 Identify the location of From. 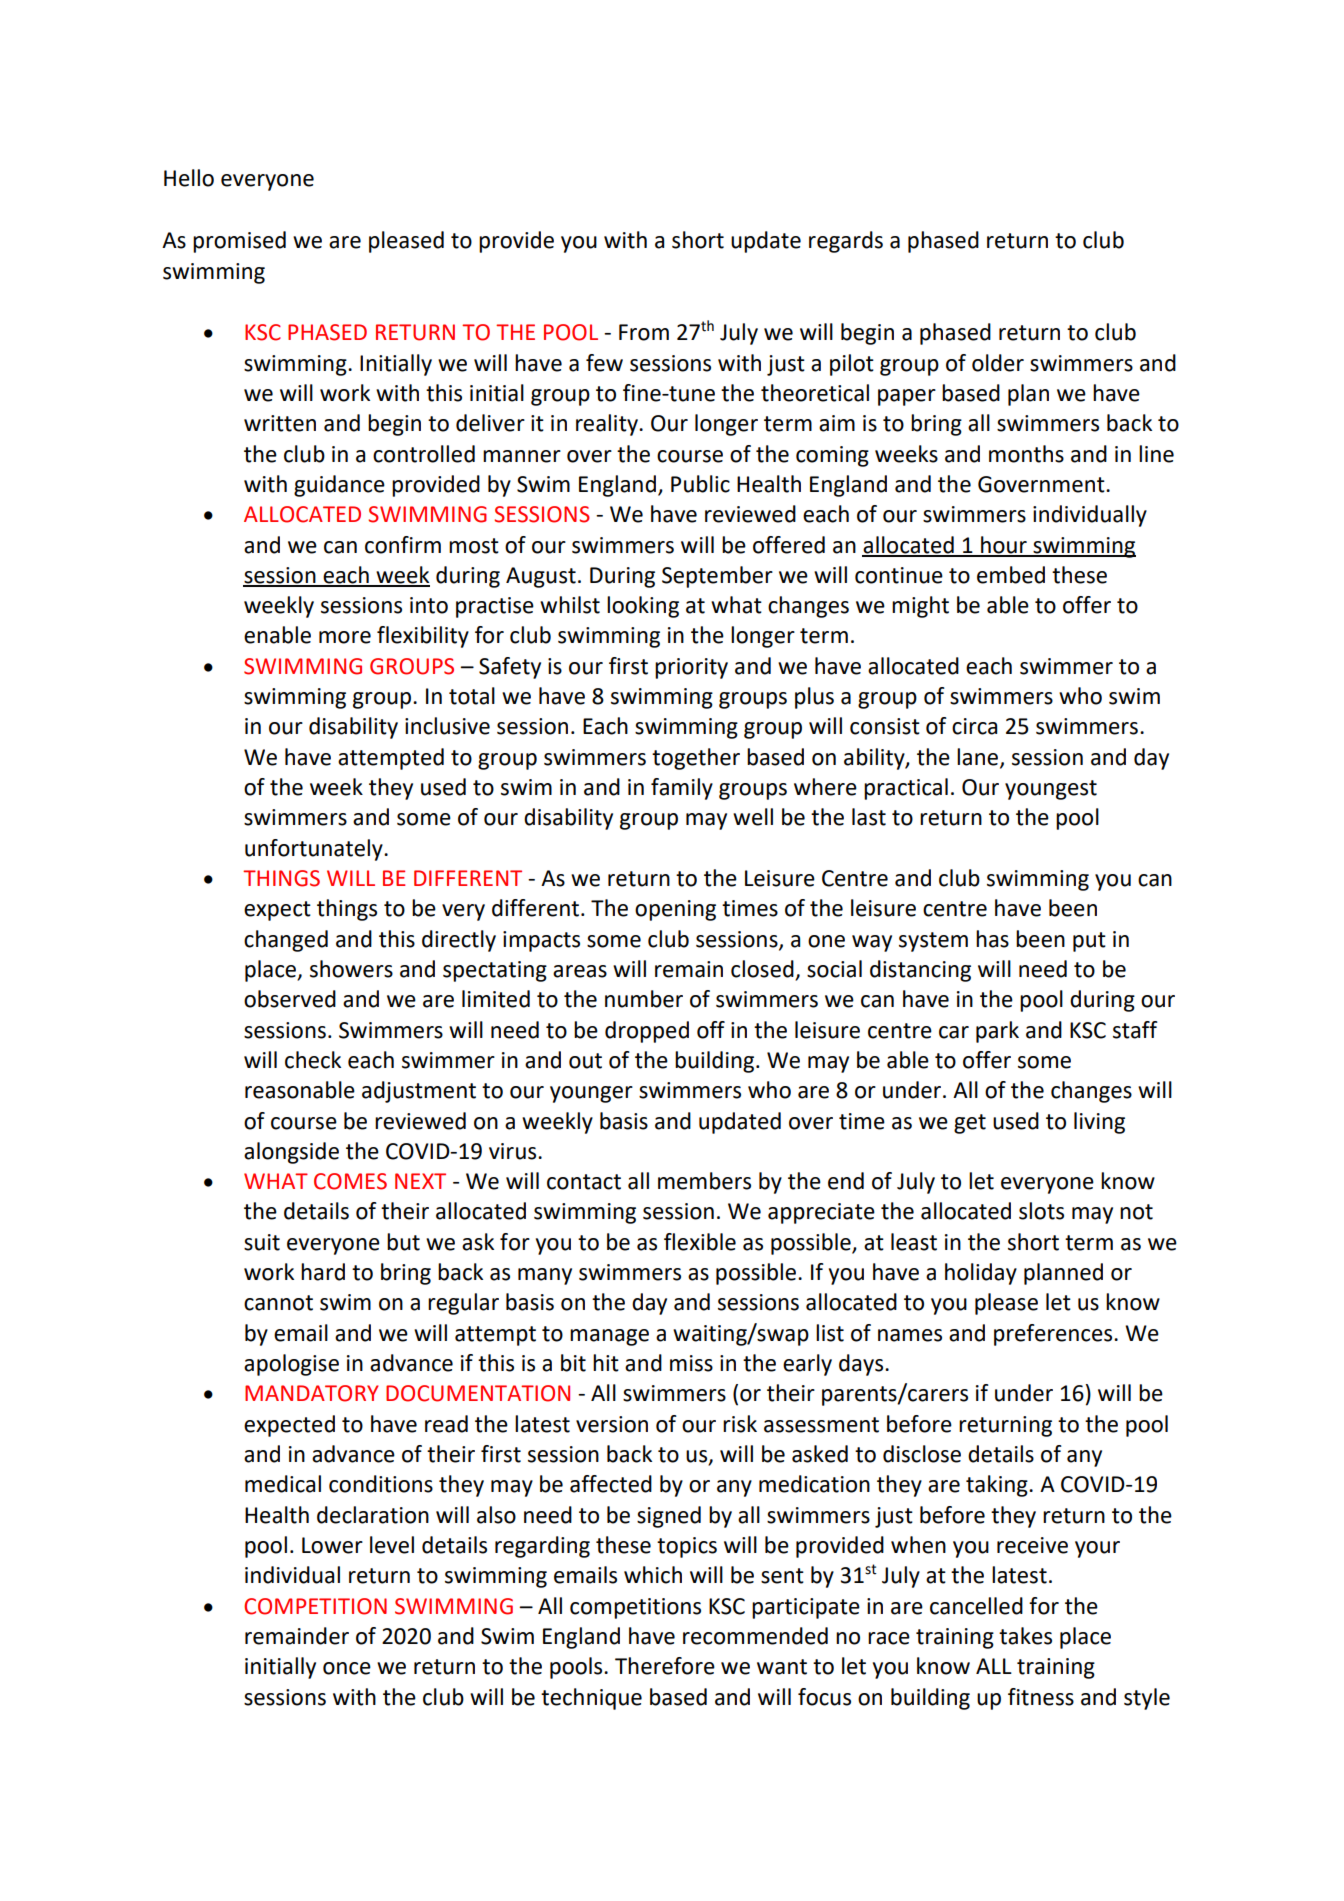
(644, 332).
